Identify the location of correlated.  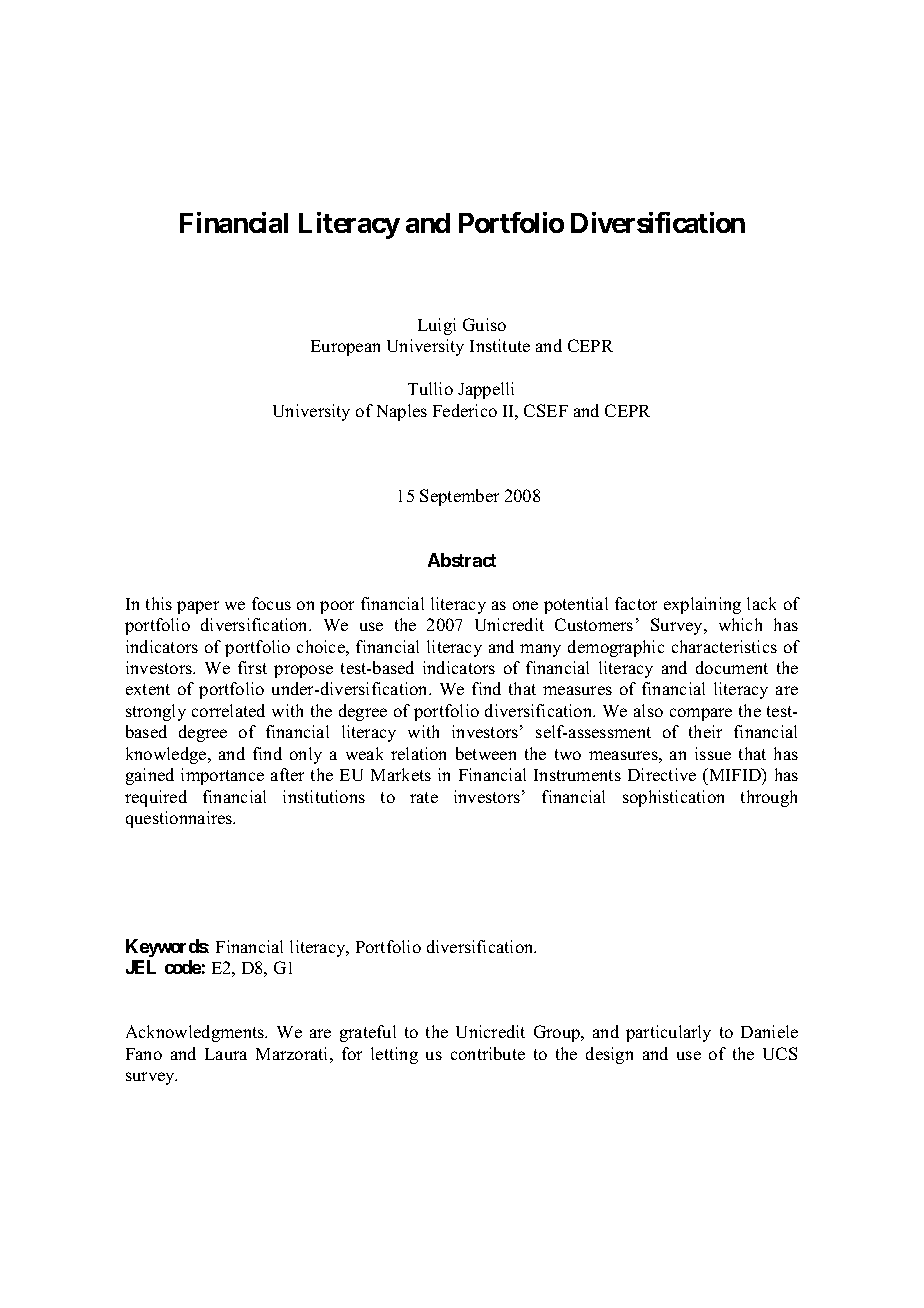
(228, 710).
